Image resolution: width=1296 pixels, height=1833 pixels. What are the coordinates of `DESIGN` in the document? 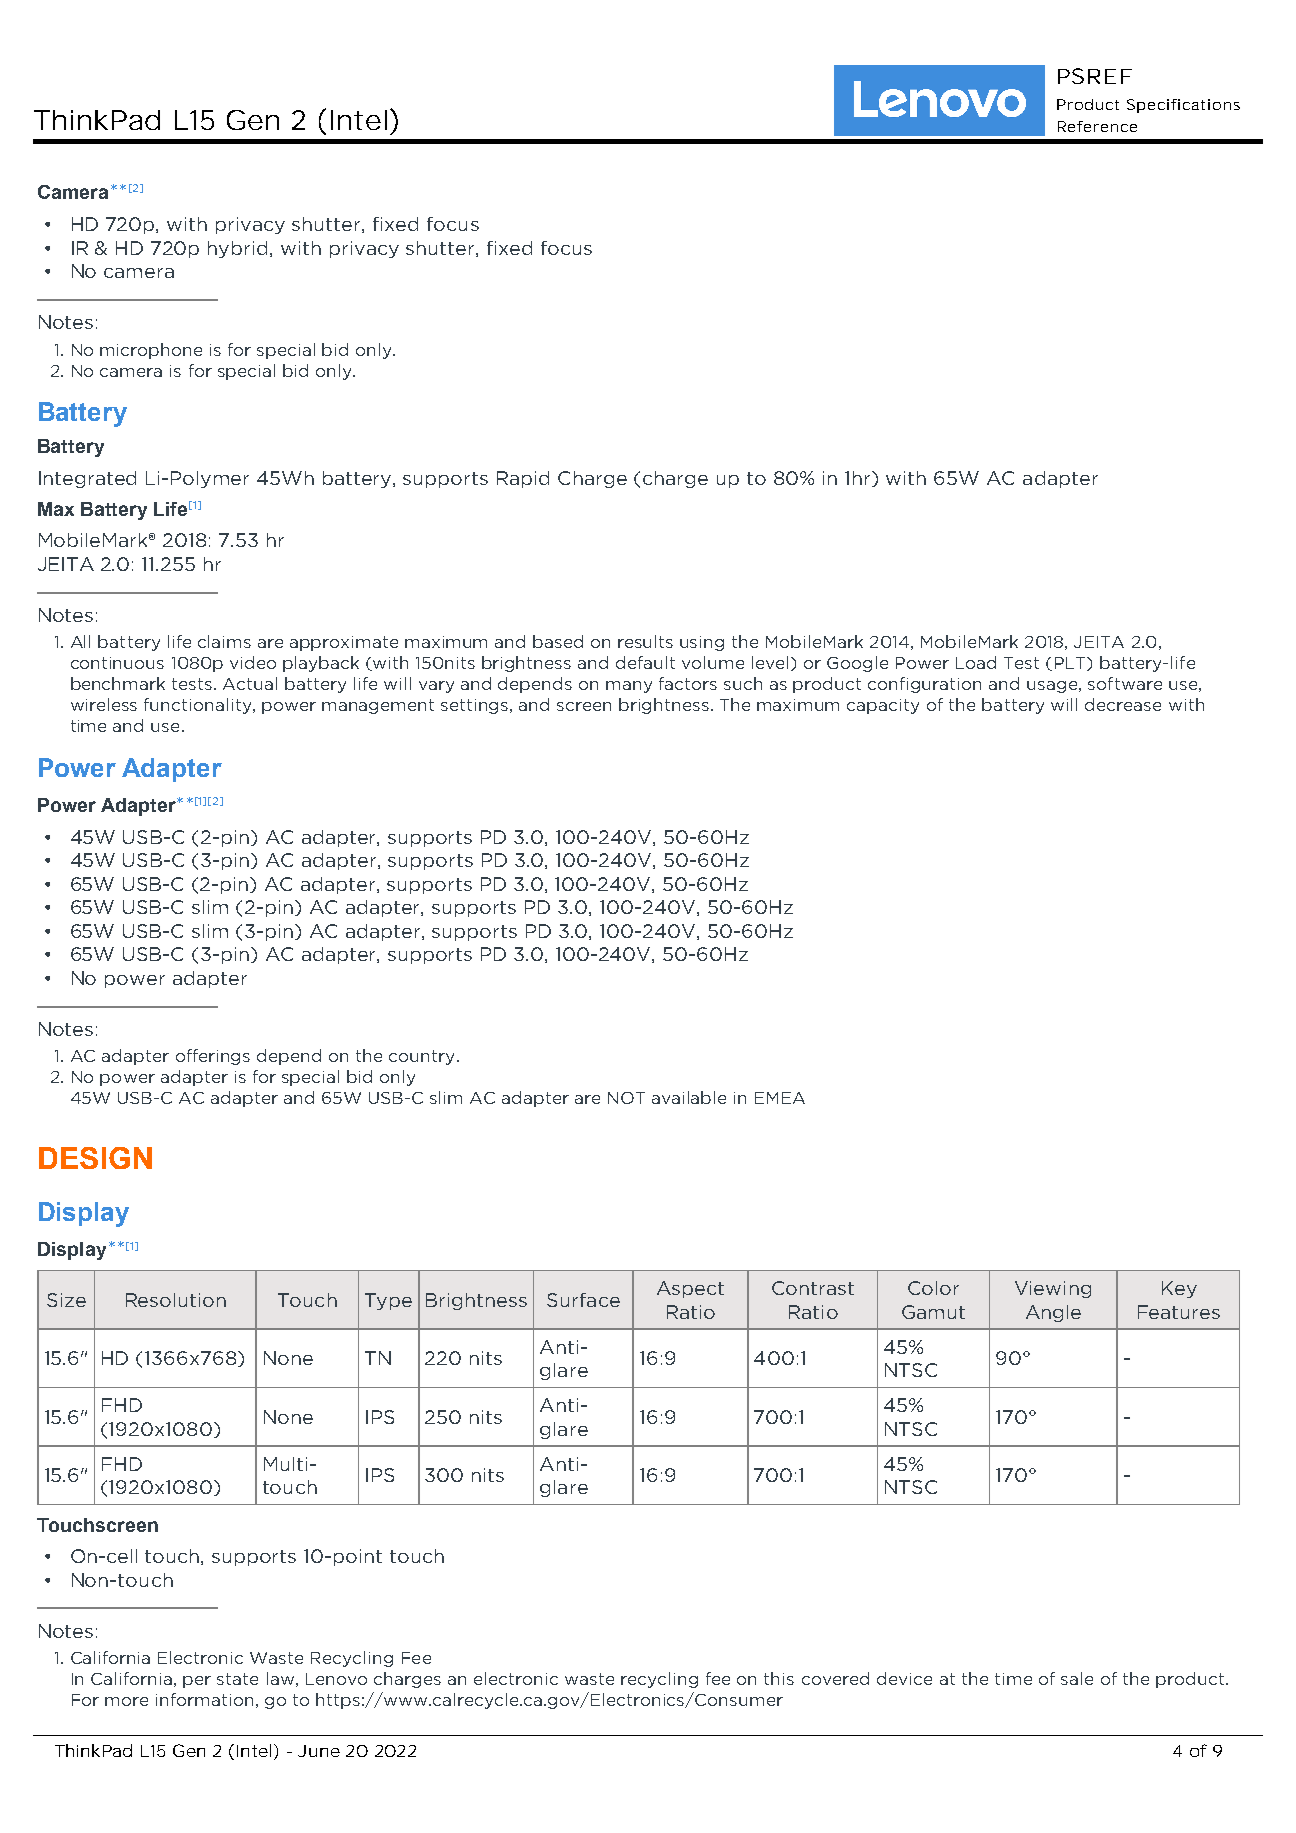 It's located at (95, 1158).
